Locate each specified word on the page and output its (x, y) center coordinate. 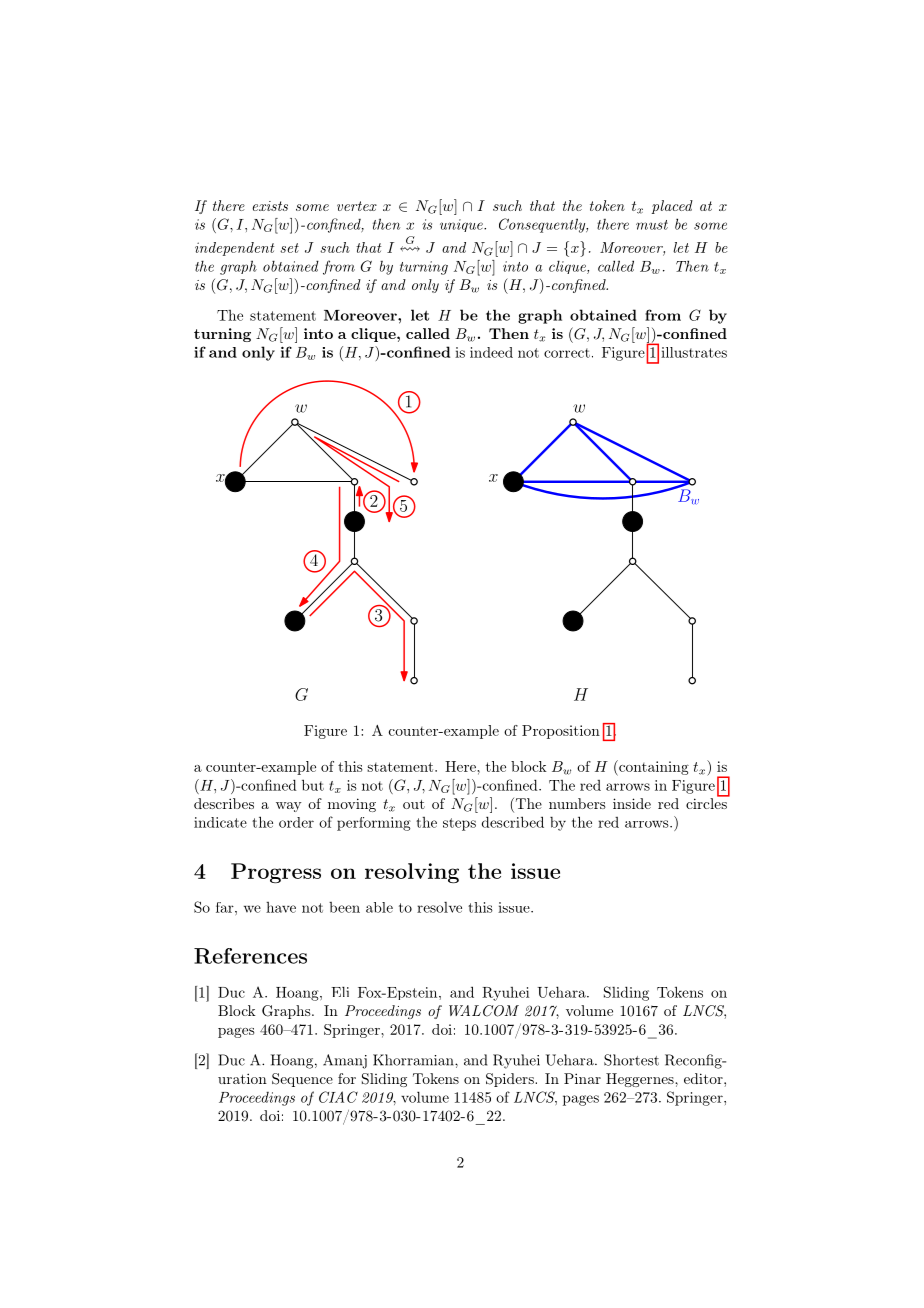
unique (462, 225)
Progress (276, 873)
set (289, 248)
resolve (439, 907)
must (652, 225)
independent (234, 249)
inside (632, 803)
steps (459, 824)
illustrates (694, 352)
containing (653, 768)
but (313, 785)
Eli (340, 991)
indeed (491, 352)
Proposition (561, 732)
